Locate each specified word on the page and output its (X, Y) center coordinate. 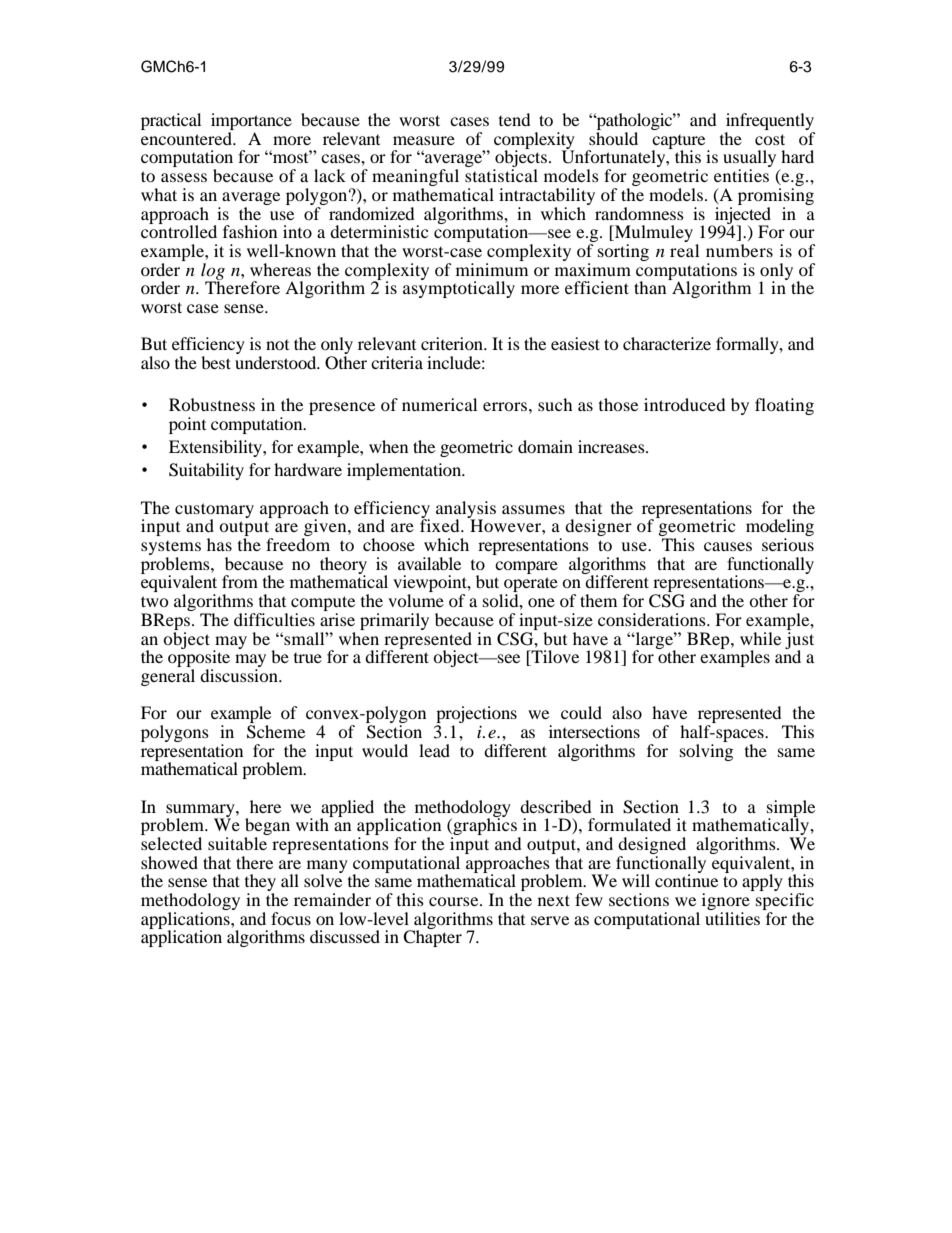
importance (251, 123)
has (219, 544)
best (216, 362)
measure (424, 140)
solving (706, 751)
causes (728, 546)
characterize (667, 343)
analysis (466, 510)
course (455, 901)
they (260, 884)
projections (476, 716)
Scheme (276, 732)
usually (749, 160)
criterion (453, 343)
